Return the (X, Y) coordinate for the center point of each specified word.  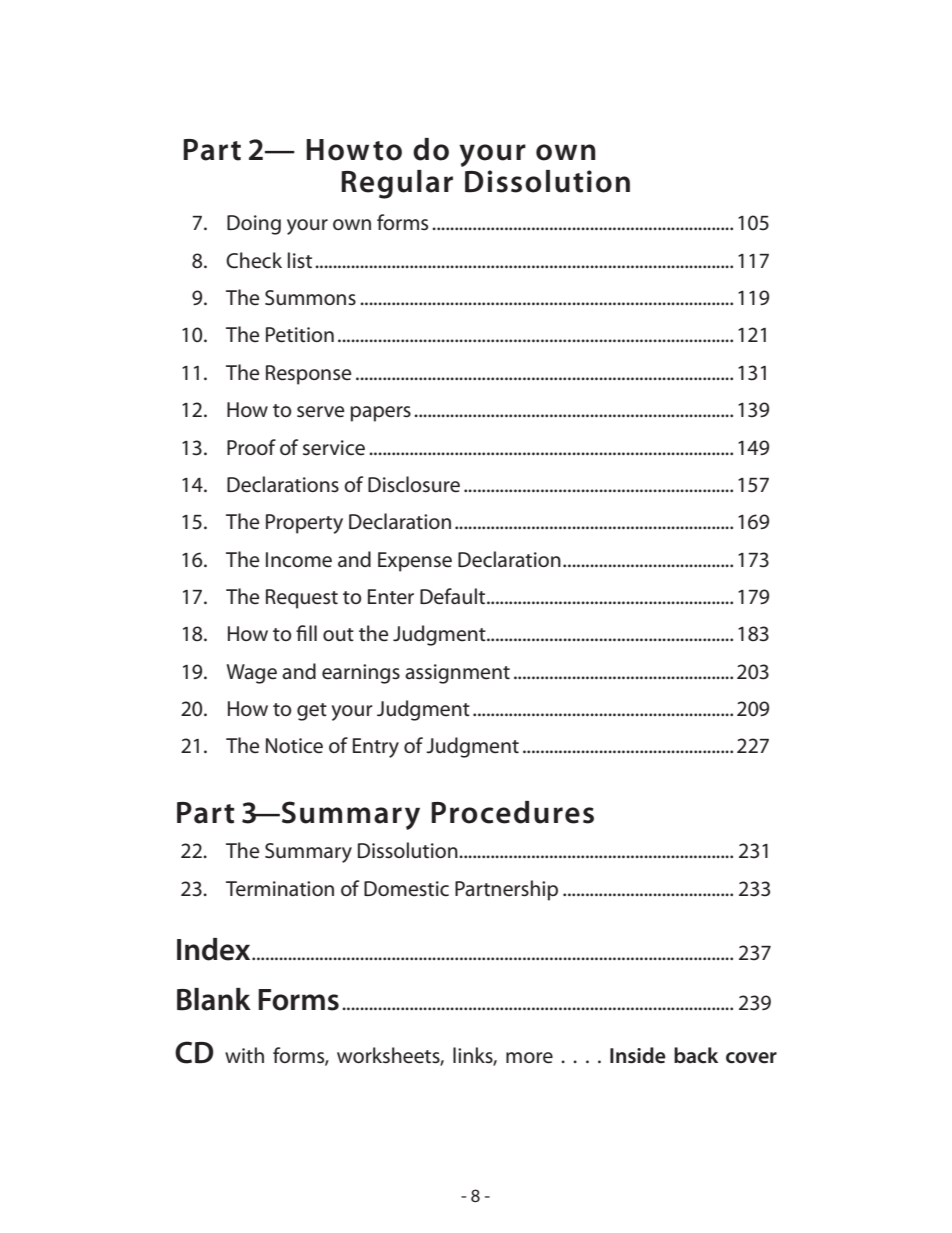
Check (254, 260)
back (696, 1055)
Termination (280, 889)
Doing (254, 225)
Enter (391, 597)
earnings (361, 674)
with (244, 1055)
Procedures (512, 812)
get (312, 712)
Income (299, 560)
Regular (397, 184)
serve (321, 412)
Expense (415, 562)
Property (304, 524)
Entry (376, 748)
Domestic (406, 889)
